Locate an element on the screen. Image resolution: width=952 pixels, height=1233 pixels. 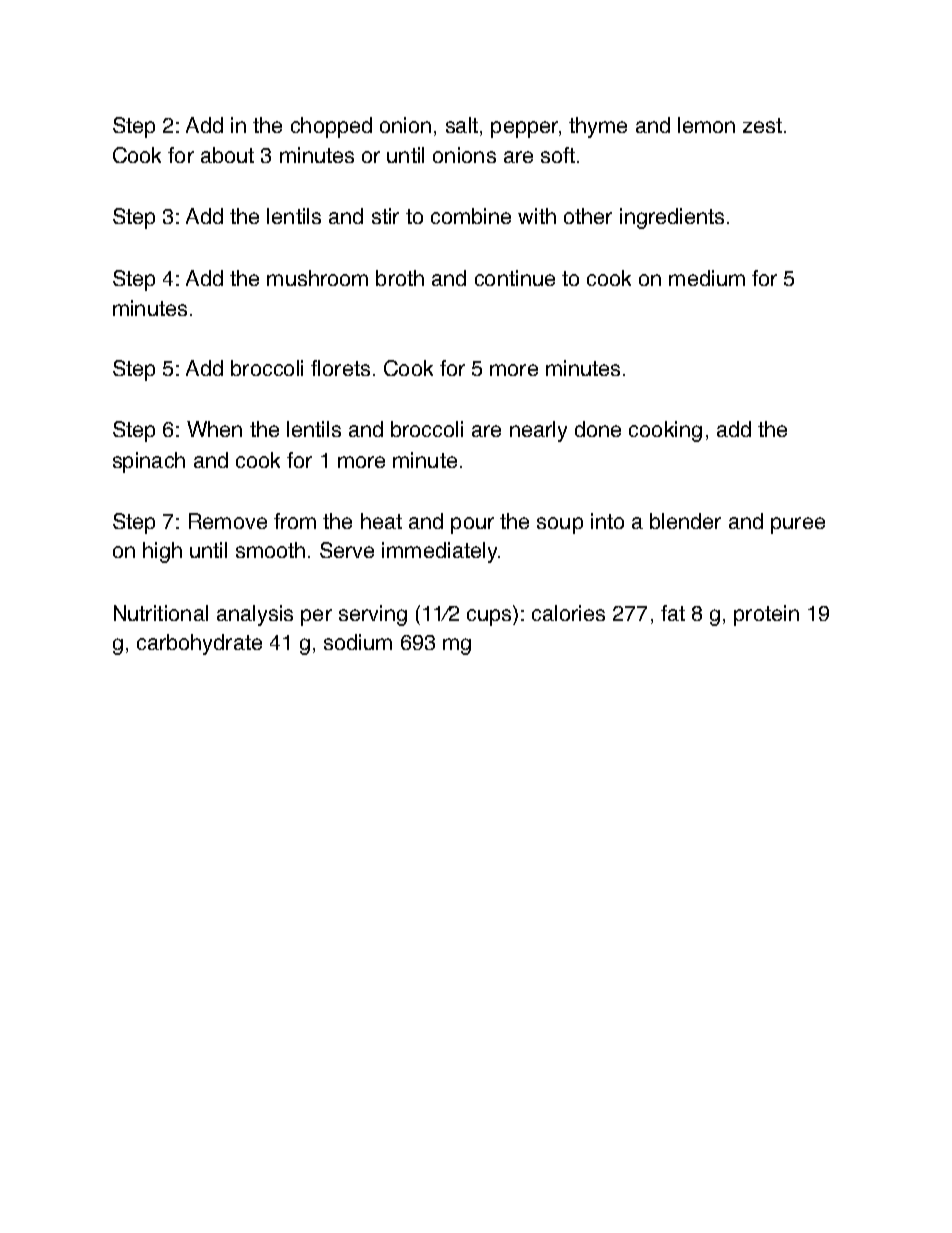
salt is located at coordinates (463, 126).
